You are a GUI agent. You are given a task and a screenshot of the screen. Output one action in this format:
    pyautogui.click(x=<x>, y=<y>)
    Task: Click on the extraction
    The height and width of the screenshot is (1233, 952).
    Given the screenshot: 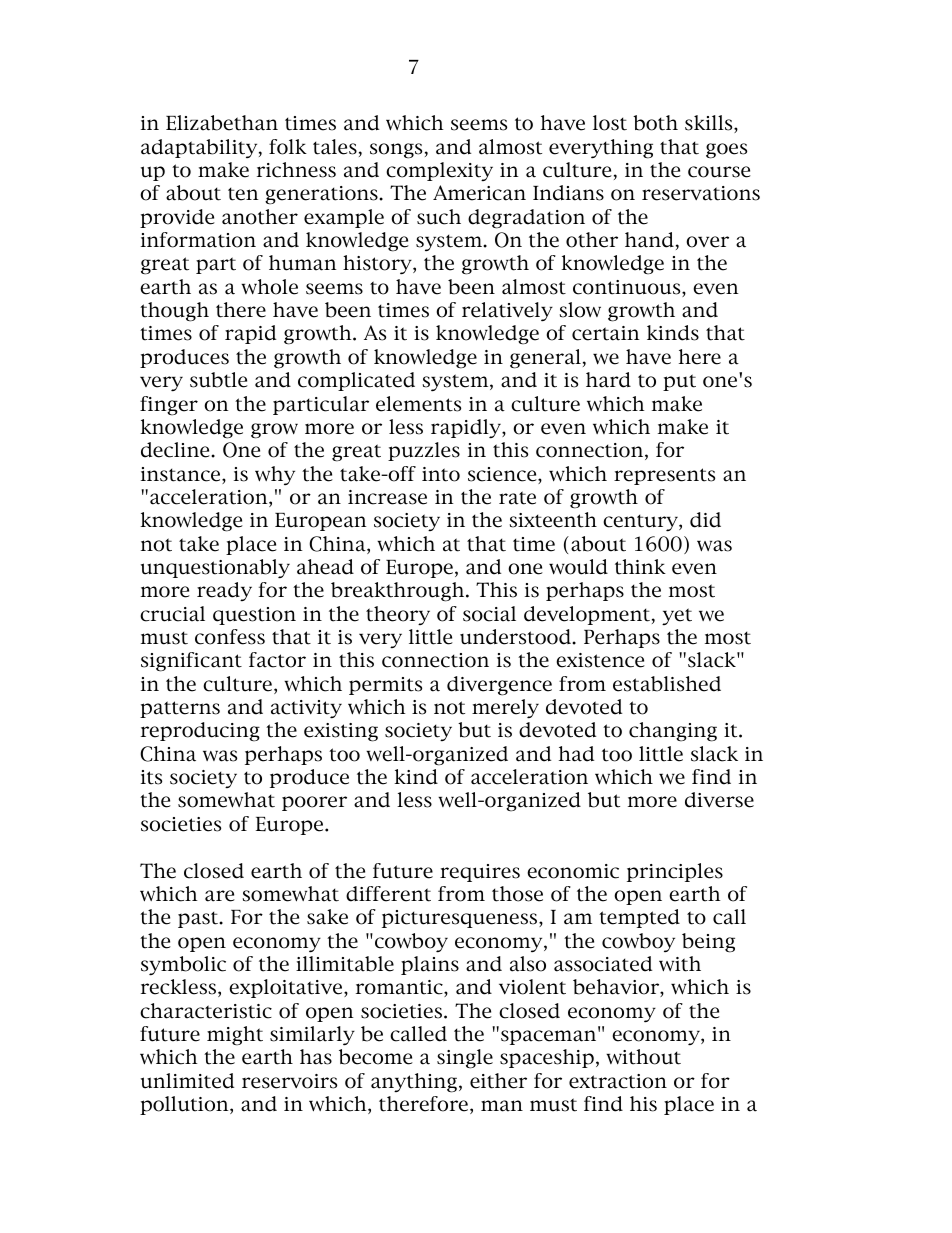 What is the action you would take?
    pyautogui.click(x=618, y=1081)
